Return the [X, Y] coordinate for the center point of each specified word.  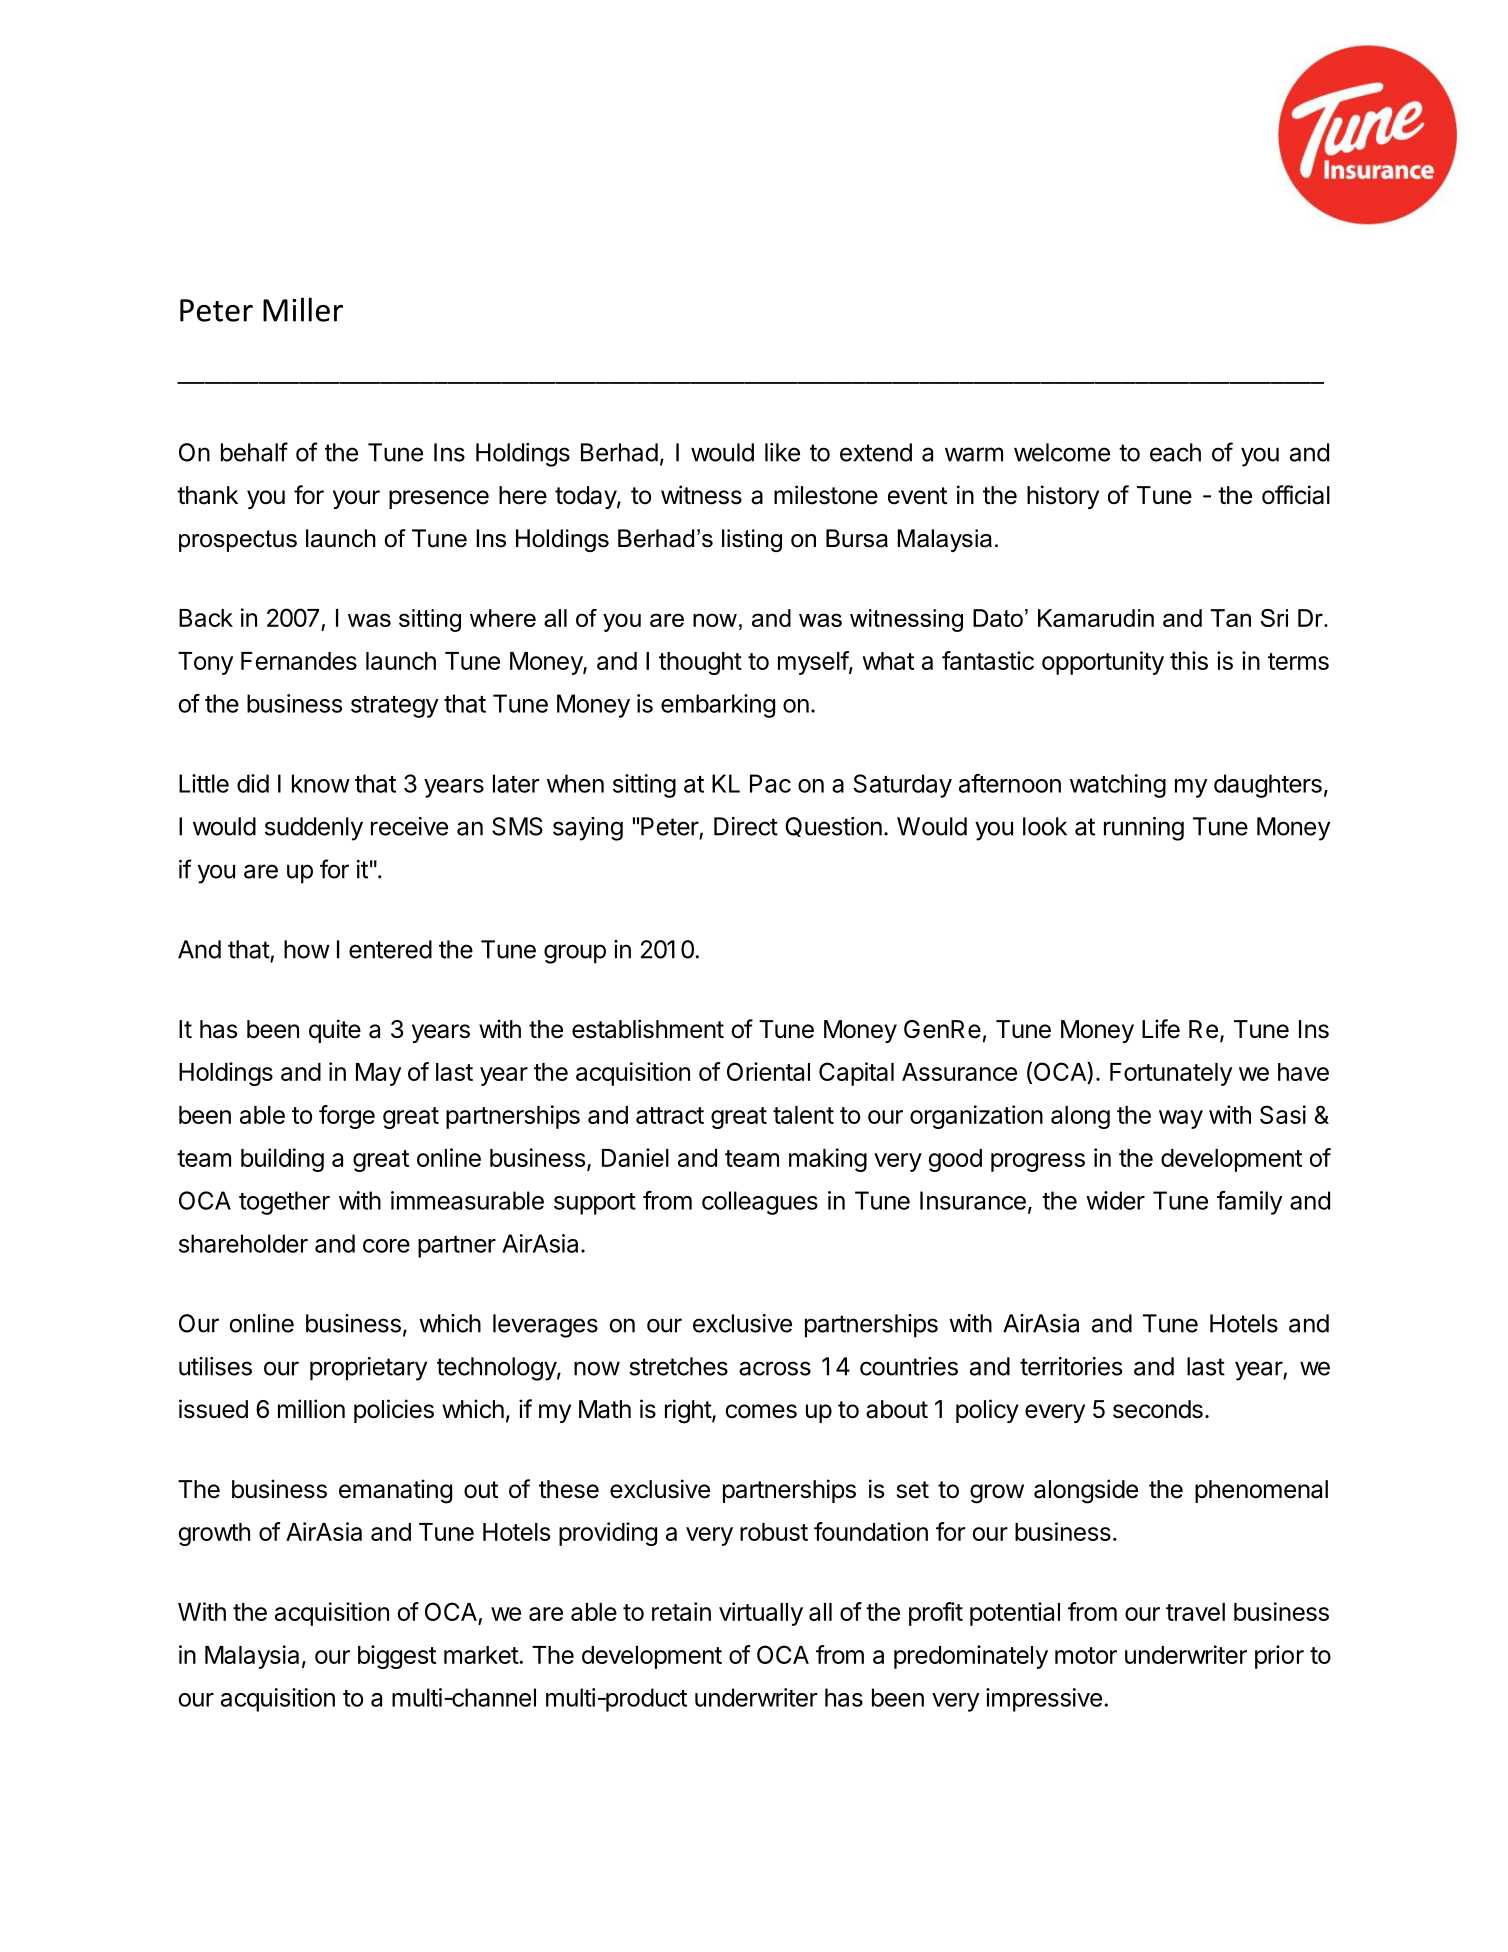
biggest [397, 1657]
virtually [761, 1614]
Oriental [768, 1071]
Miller [303, 309]
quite [335, 1031]
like [782, 452]
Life [1161, 1029]
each [1175, 452]
